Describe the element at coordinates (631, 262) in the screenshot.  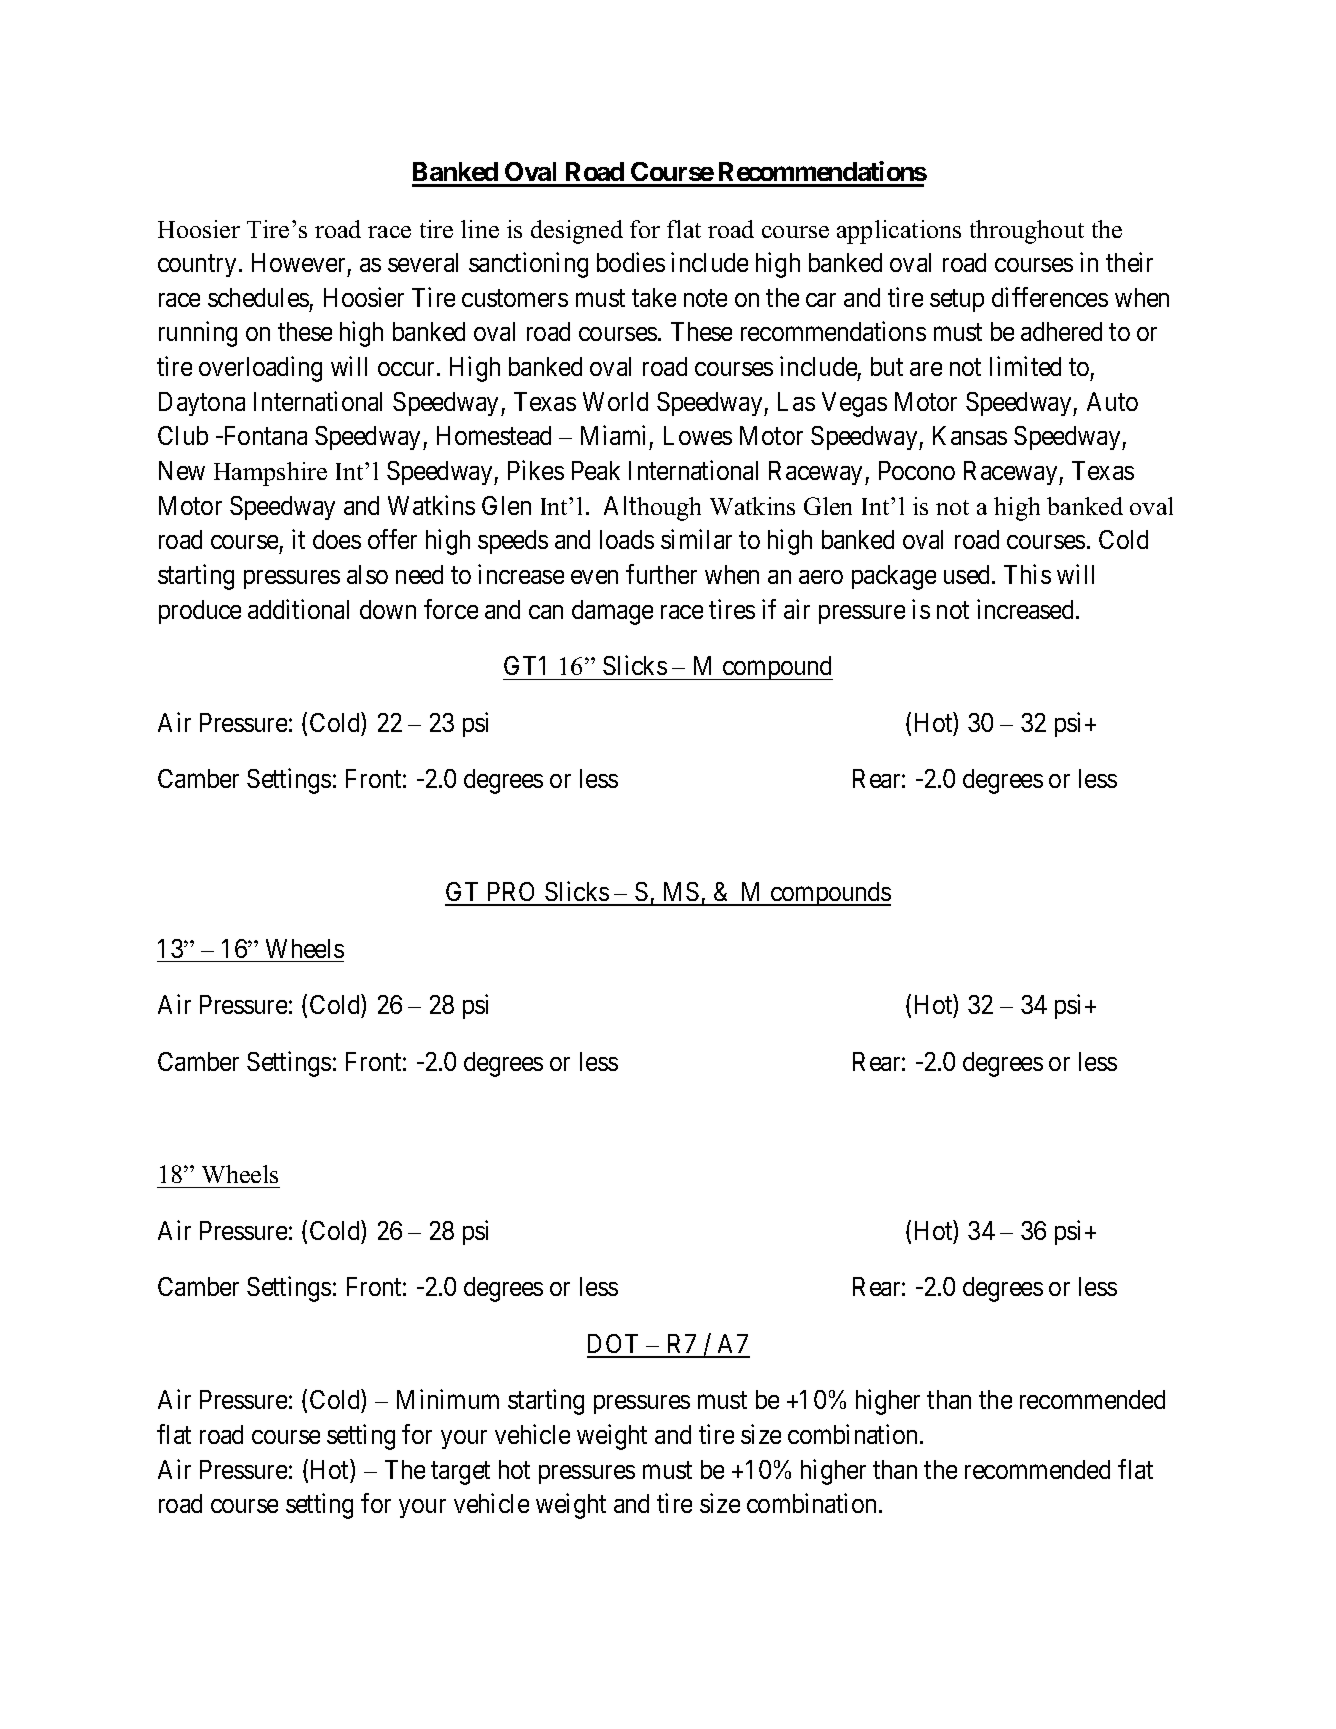
I see `bodies` at that location.
